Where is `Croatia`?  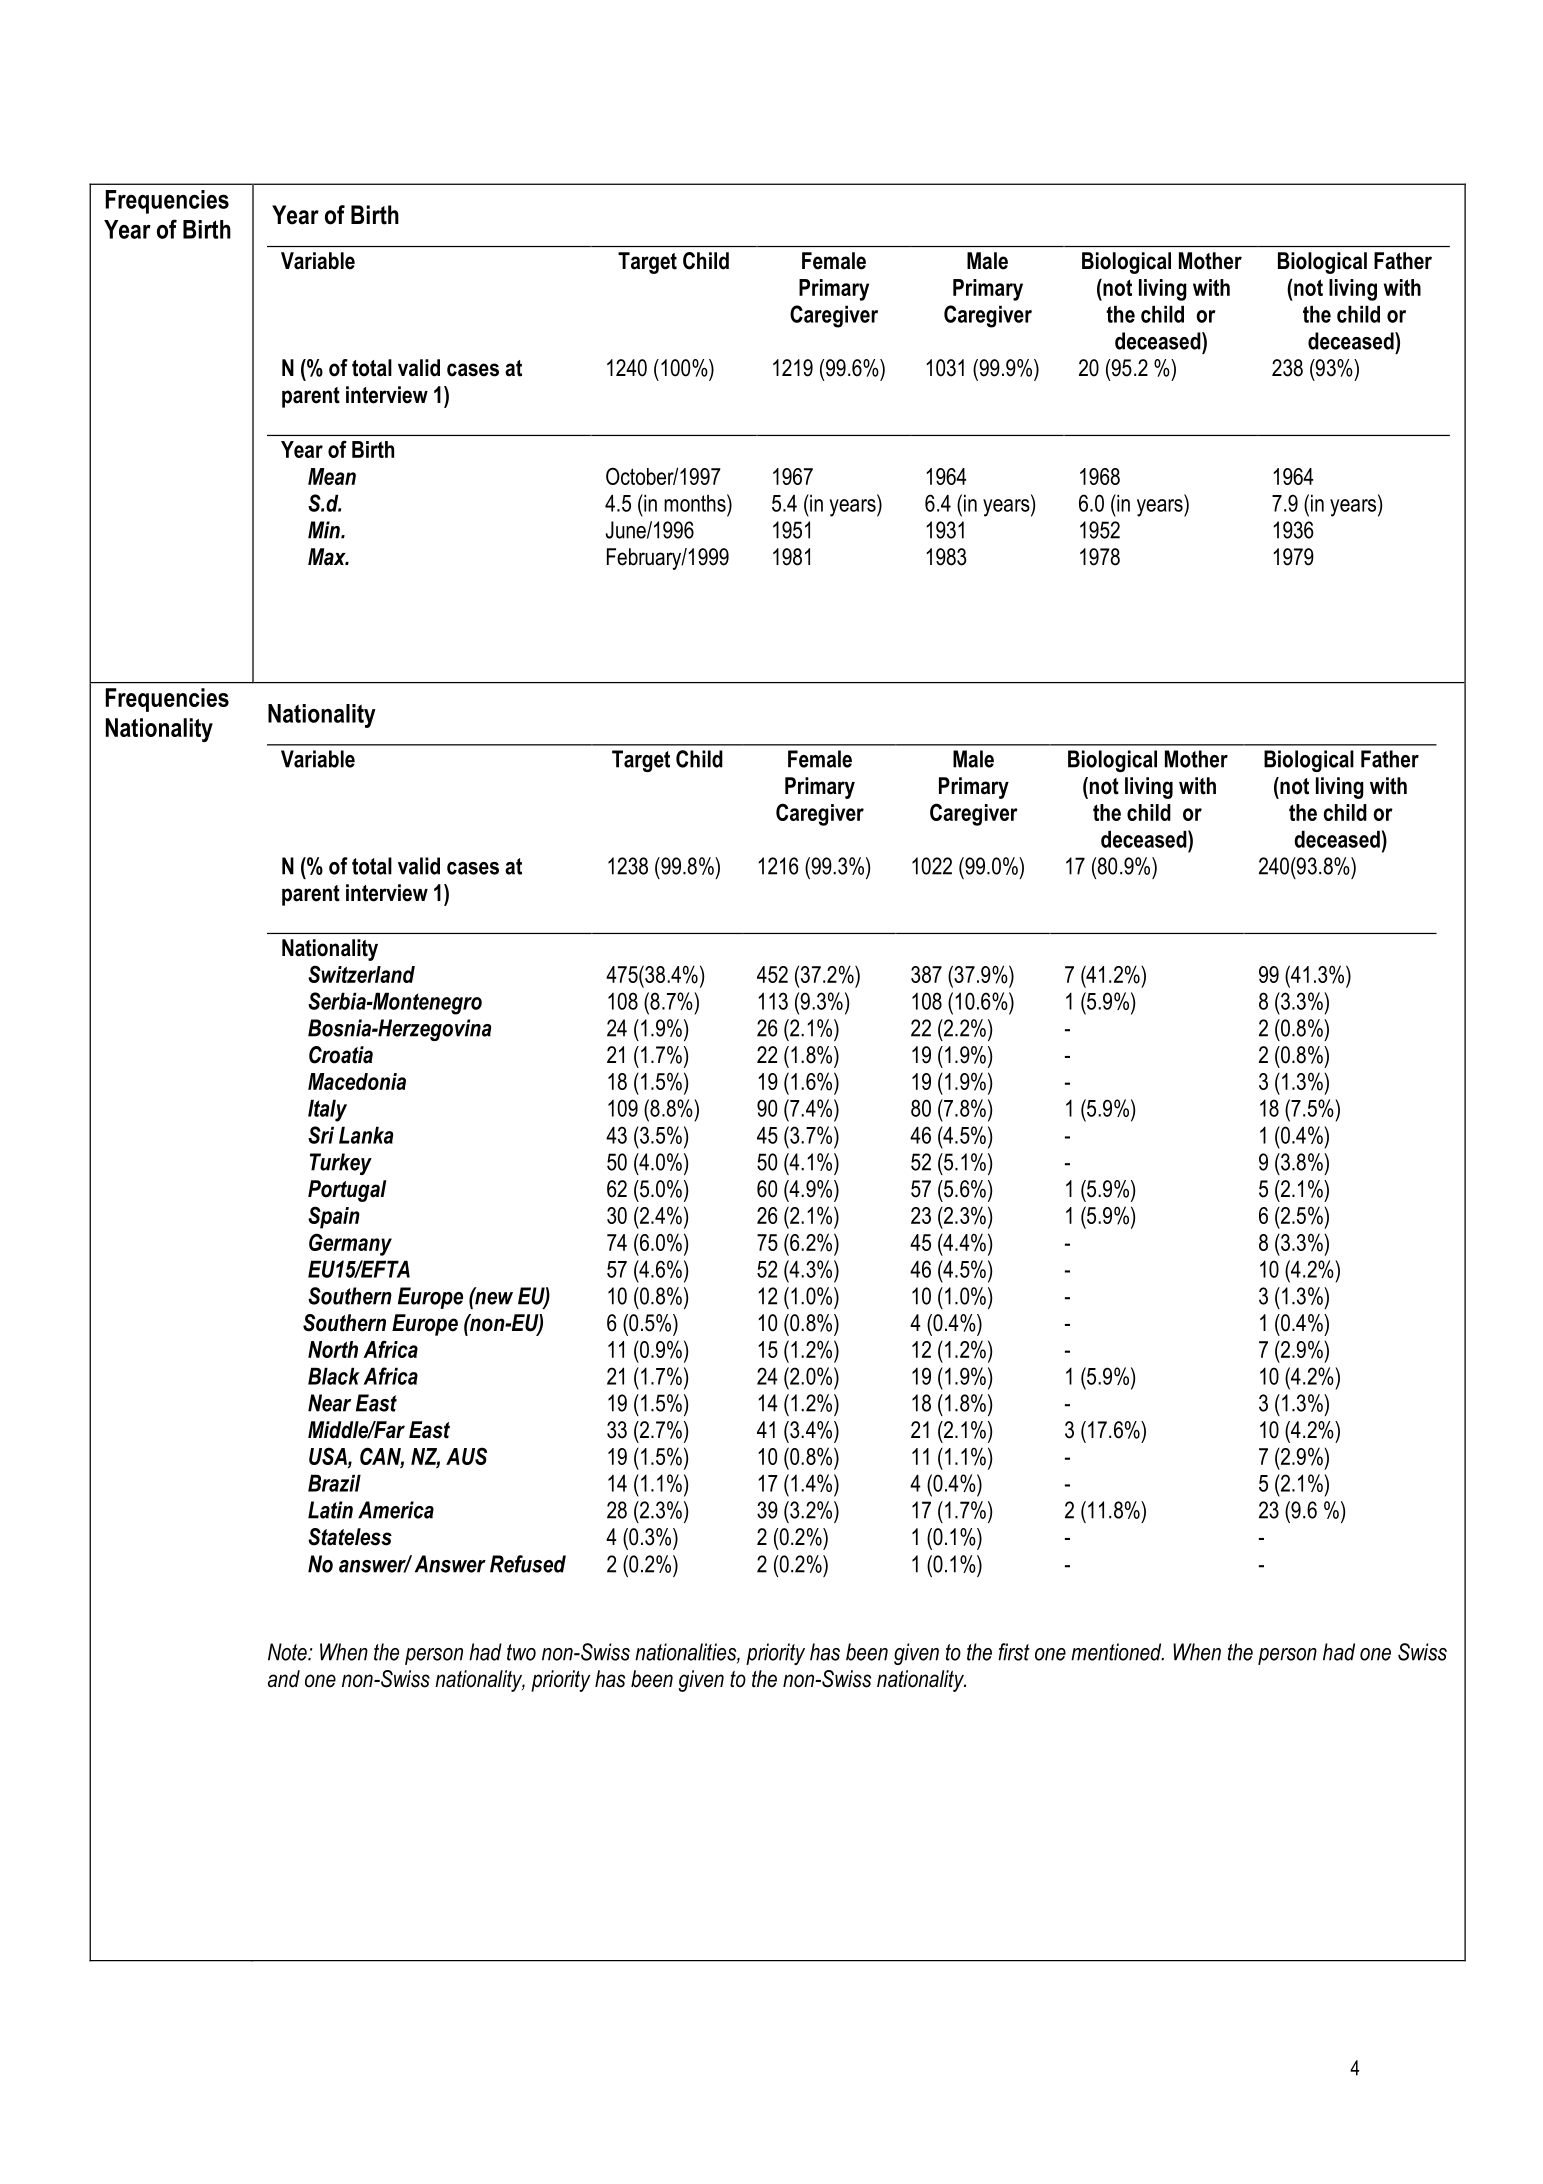 Croatia is located at coordinates (341, 1055).
